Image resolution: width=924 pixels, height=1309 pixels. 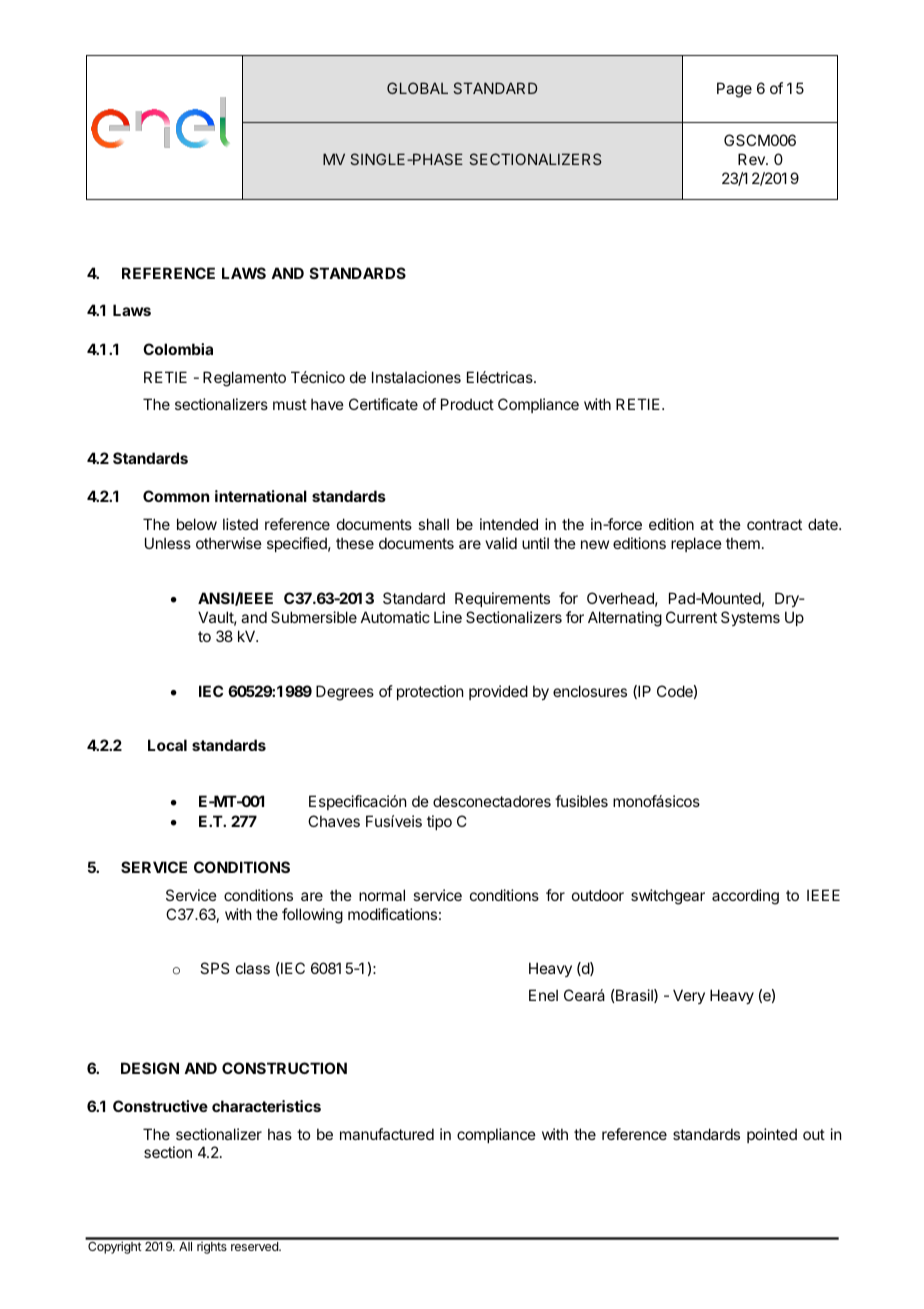 What do you see at coordinates (266, 1106) in the screenshot?
I see `characteristics` at bounding box center [266, 1106].
